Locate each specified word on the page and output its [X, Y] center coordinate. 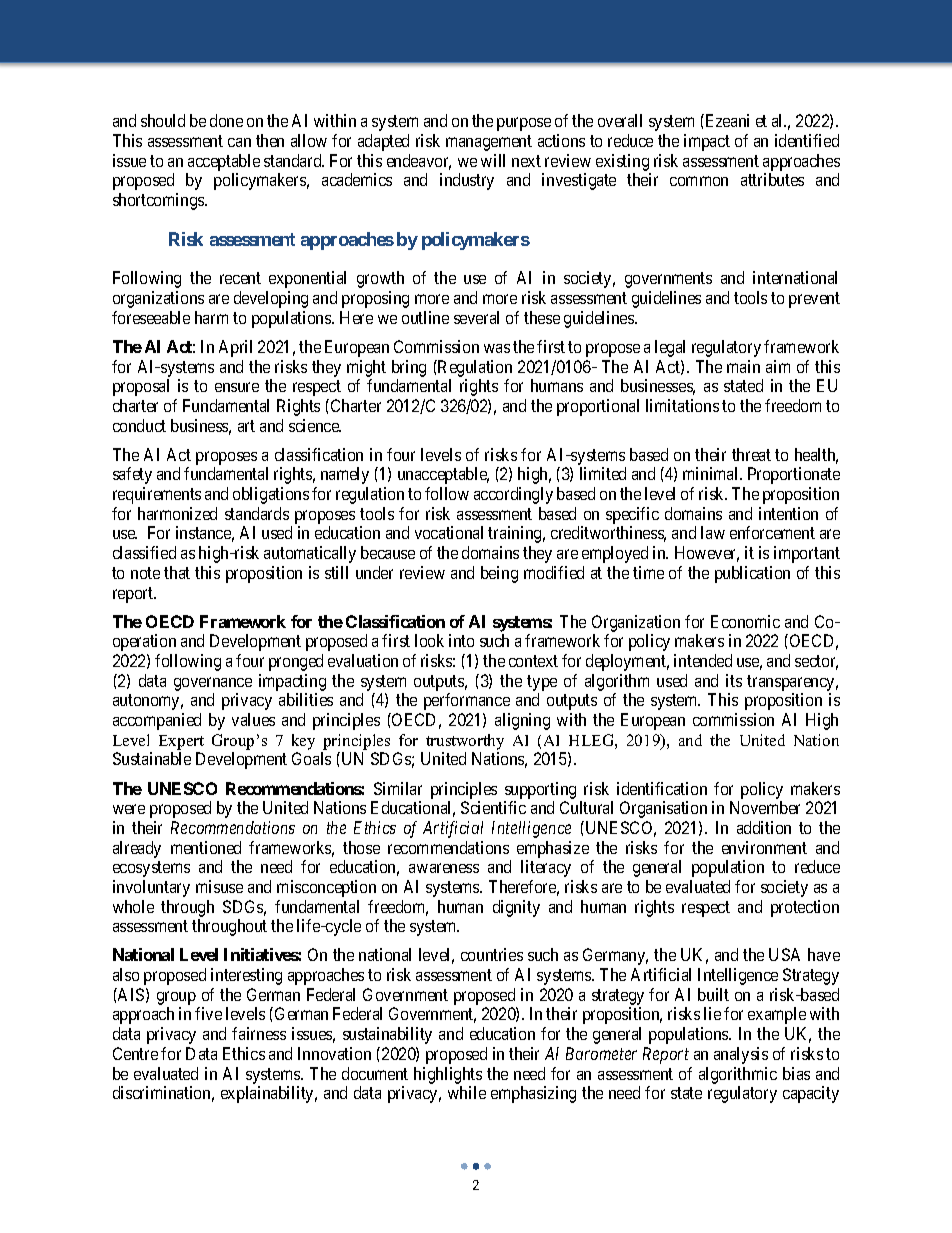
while [467, 1092]
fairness [259, 1033]
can [239, 142]
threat [751, 454]
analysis [741, 1055]
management [489, 143]
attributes [772, 179]
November [765, 807]
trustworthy [465, 742]
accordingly [513, 495]
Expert [181, 742]
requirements [157, 495]
